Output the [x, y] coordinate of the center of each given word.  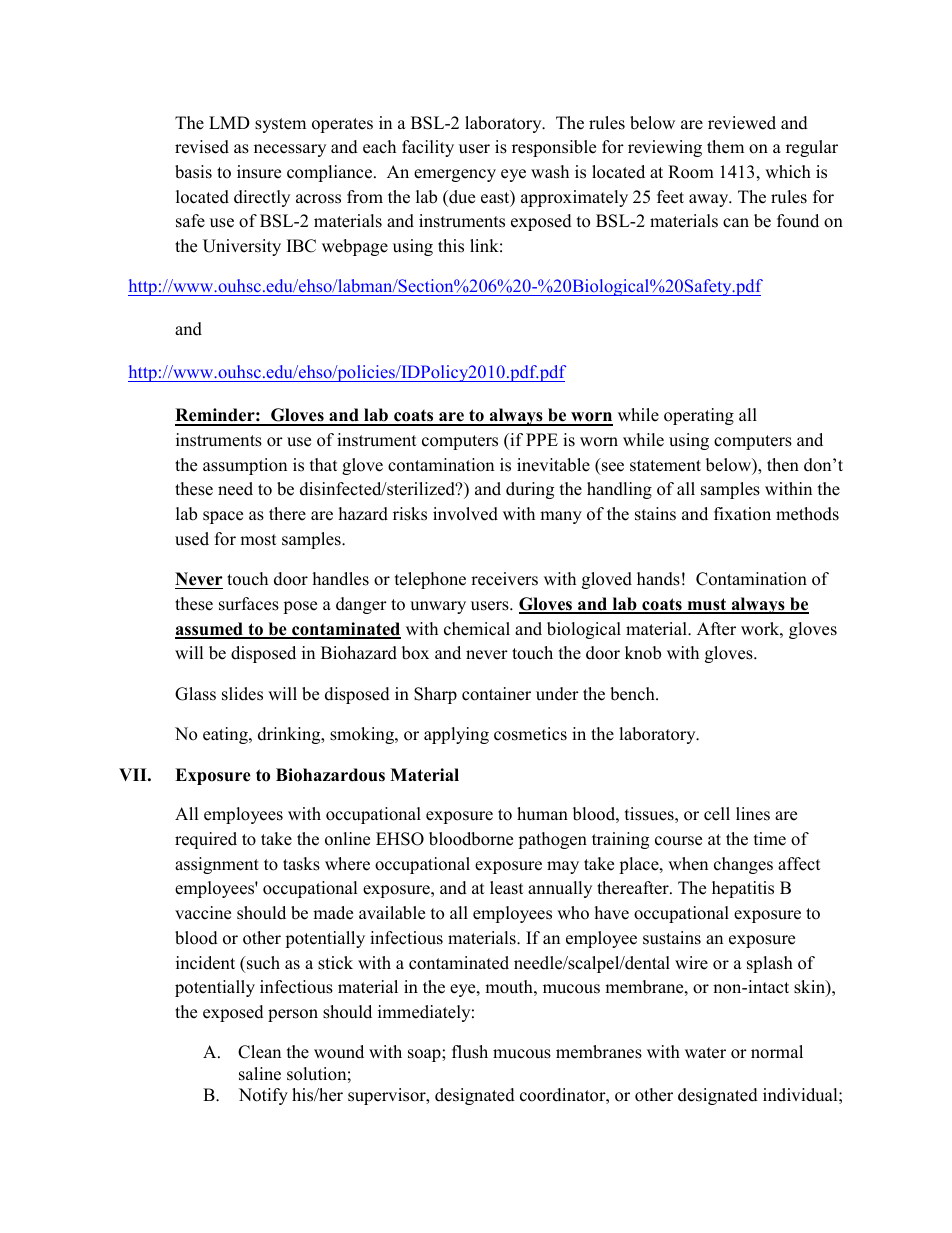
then [783, 465]
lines [753, 814]
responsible [554, 148]
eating [226, 735]
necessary [290, 150]
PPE [542, 439]
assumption [245, 466]
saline [260, 1074]
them [725, 147]
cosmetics [530, 734]
